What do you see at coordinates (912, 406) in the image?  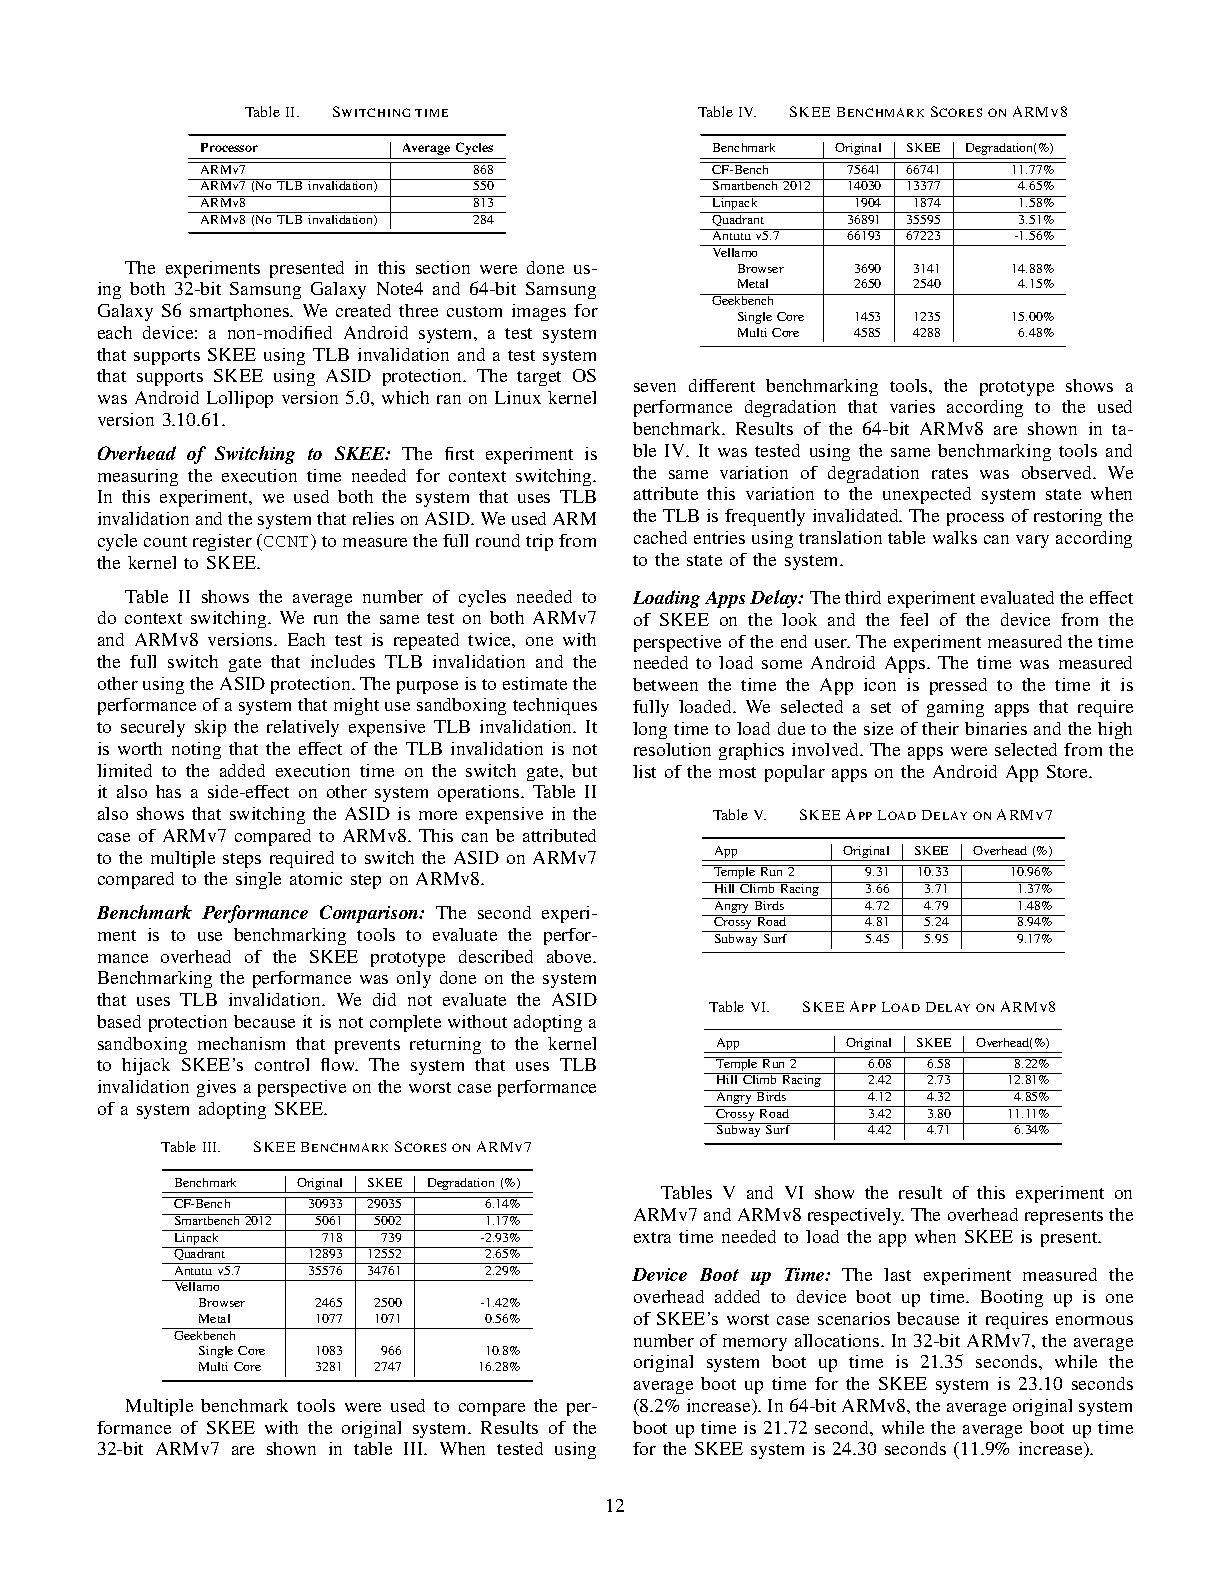 I see `varies` at bounding box center [912, 406].
